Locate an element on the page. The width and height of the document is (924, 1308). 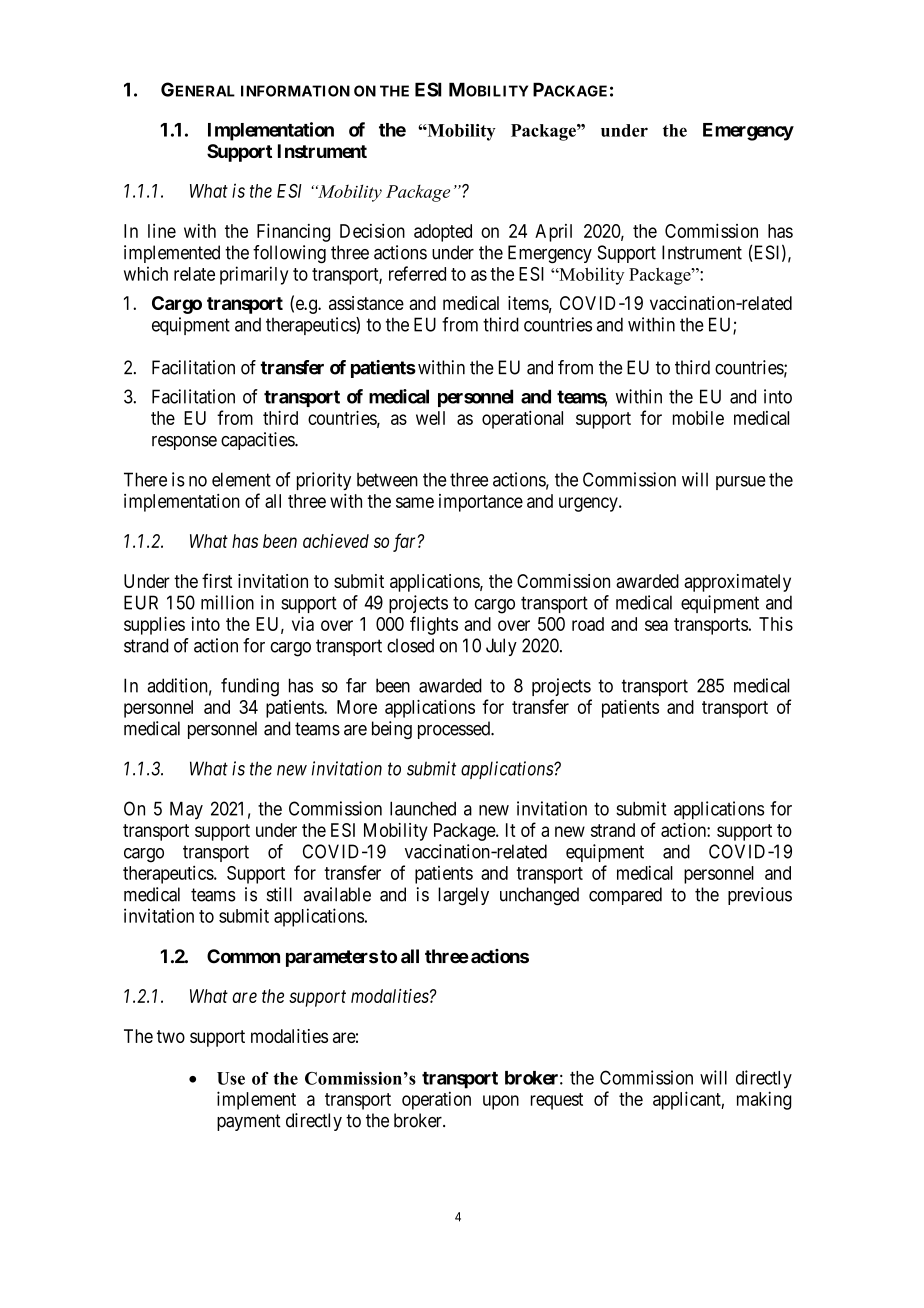
Use is located at coordinates (231, 1078).
